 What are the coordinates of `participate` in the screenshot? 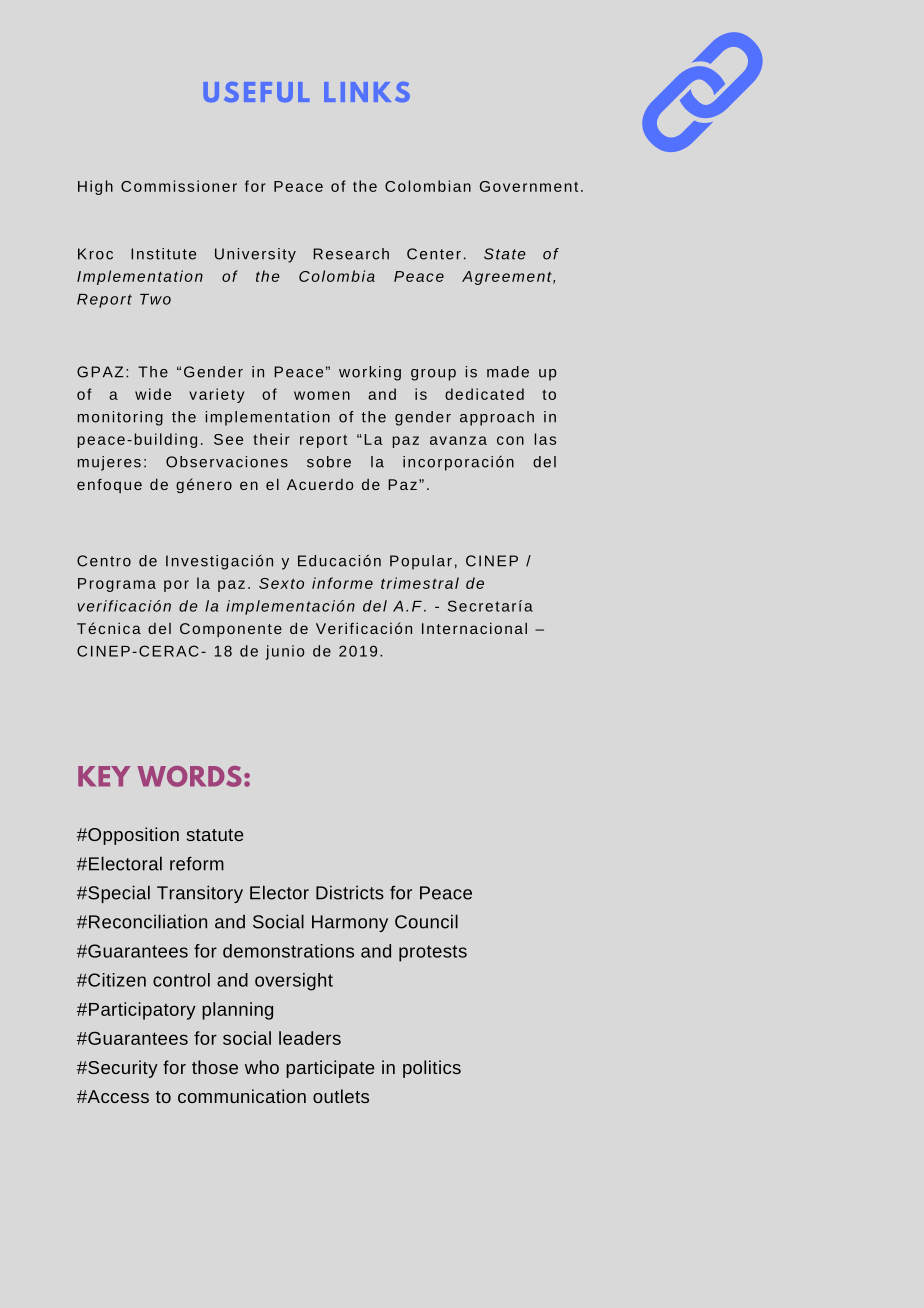 It's located at (330, 1069).
